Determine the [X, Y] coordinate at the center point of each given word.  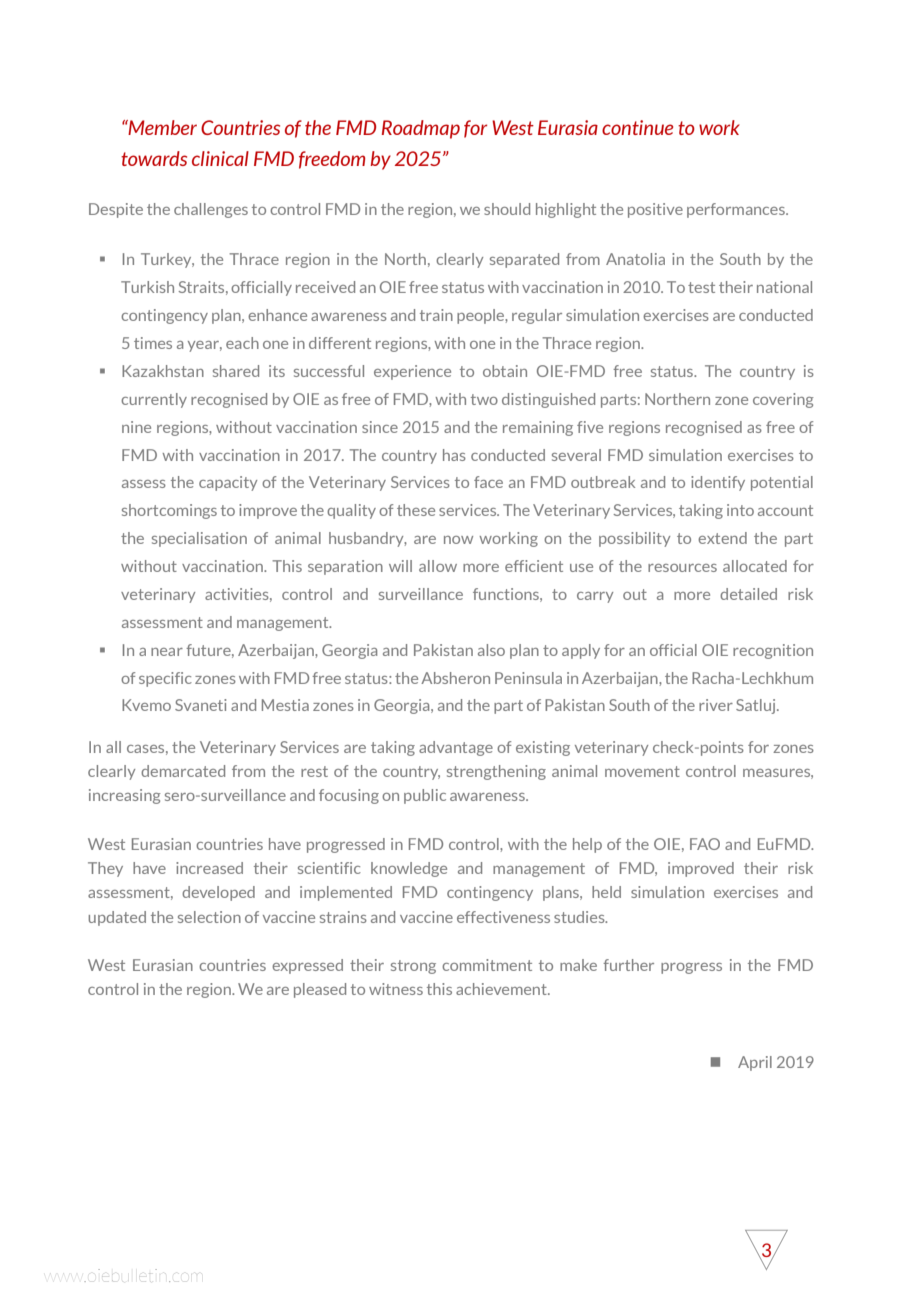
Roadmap [421, 129]
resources [682, 568]
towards [154, 158]
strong [413, 967]
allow [438, 566]
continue [637, 127]
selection [209, 917]
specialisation [199, 539]
